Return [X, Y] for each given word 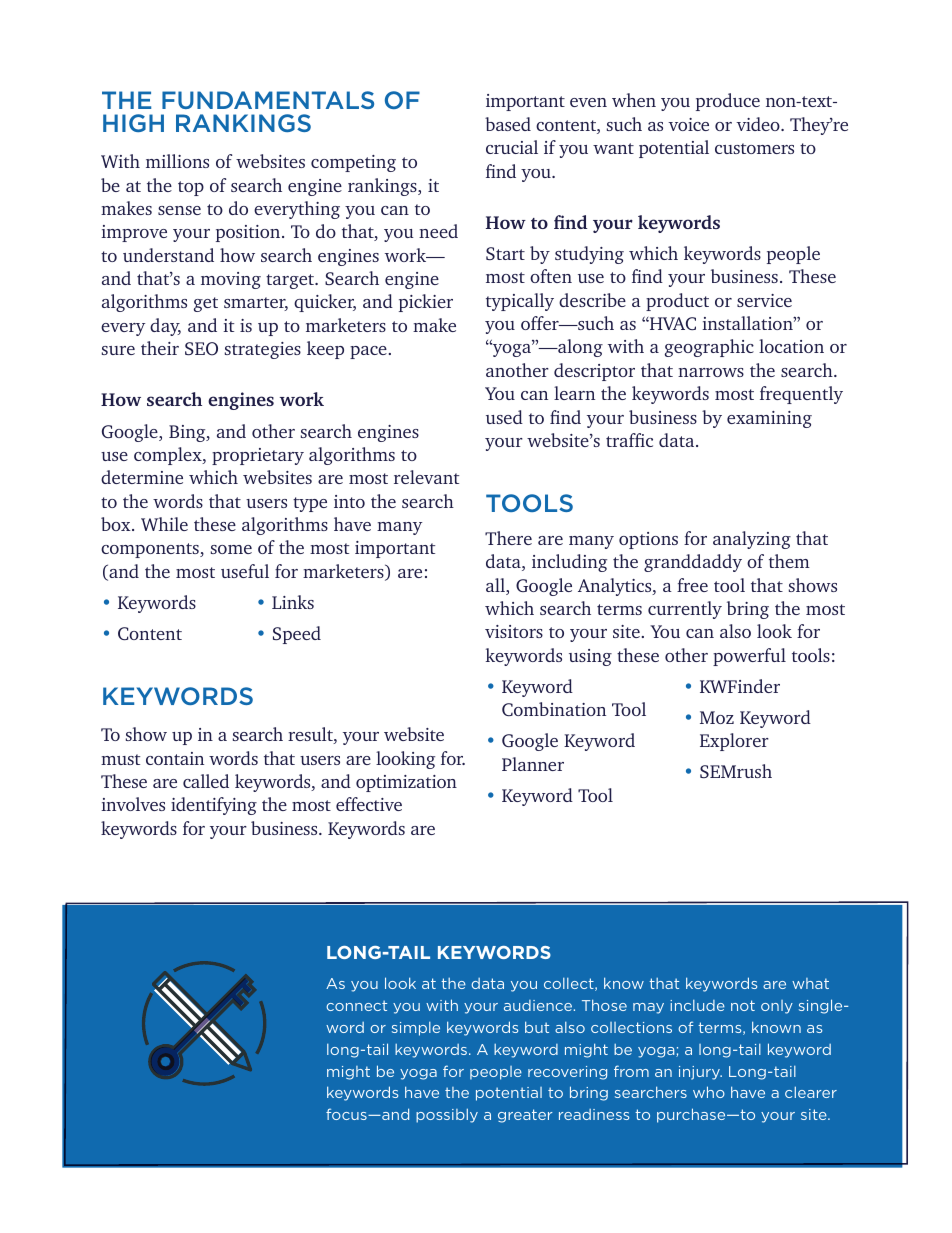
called [206, 781]
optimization [406, 783]
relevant [426, 477]
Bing [188, 433]
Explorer [734, 742]
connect [356, 1005]
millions [177, 161]
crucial [512, 147]
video [759, 124]
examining [769, 419]
